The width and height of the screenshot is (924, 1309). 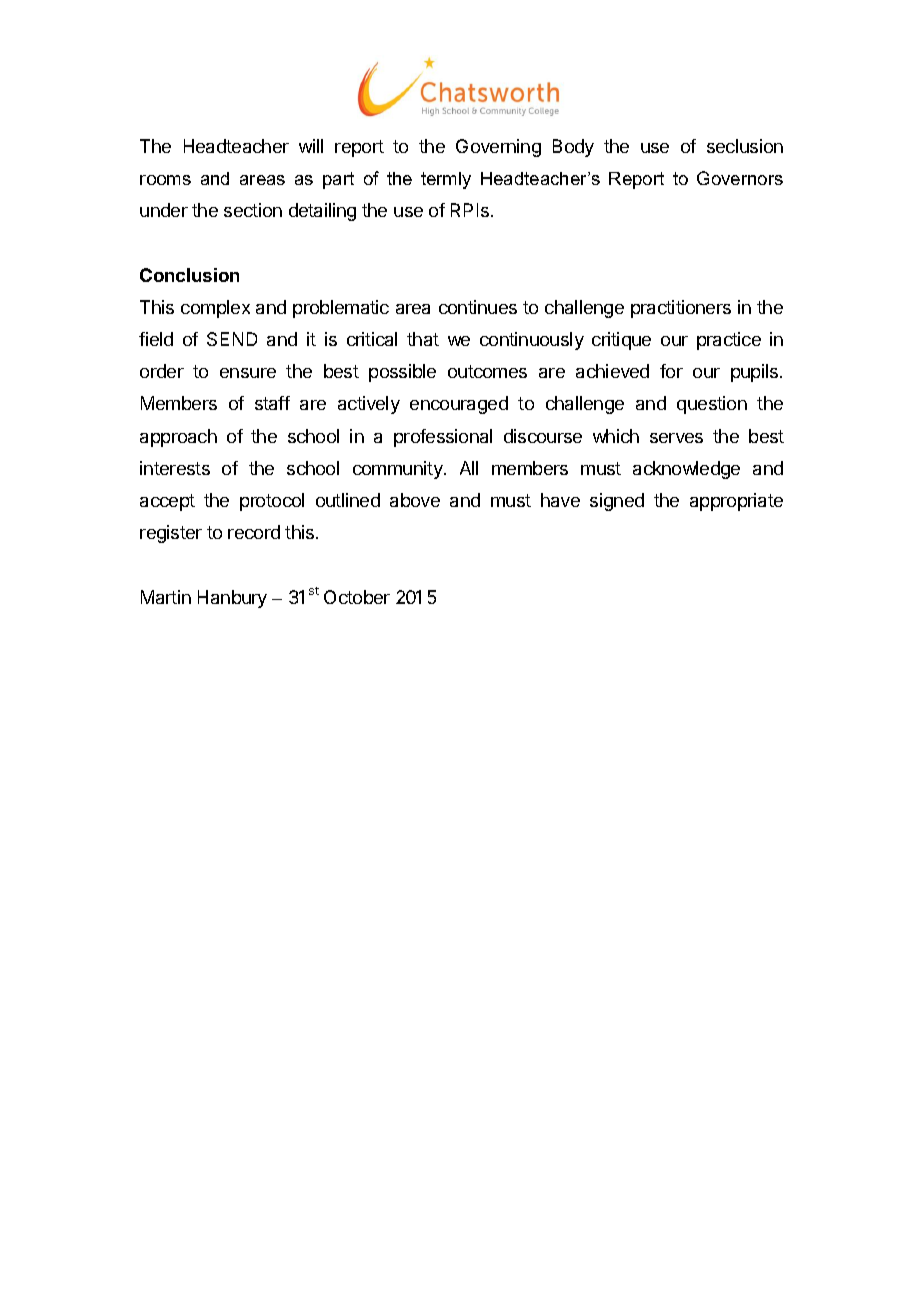 What do you see at coordinates (165, 180) in the screenshot?
I see `rooms` at bounding box center [165, 180].
